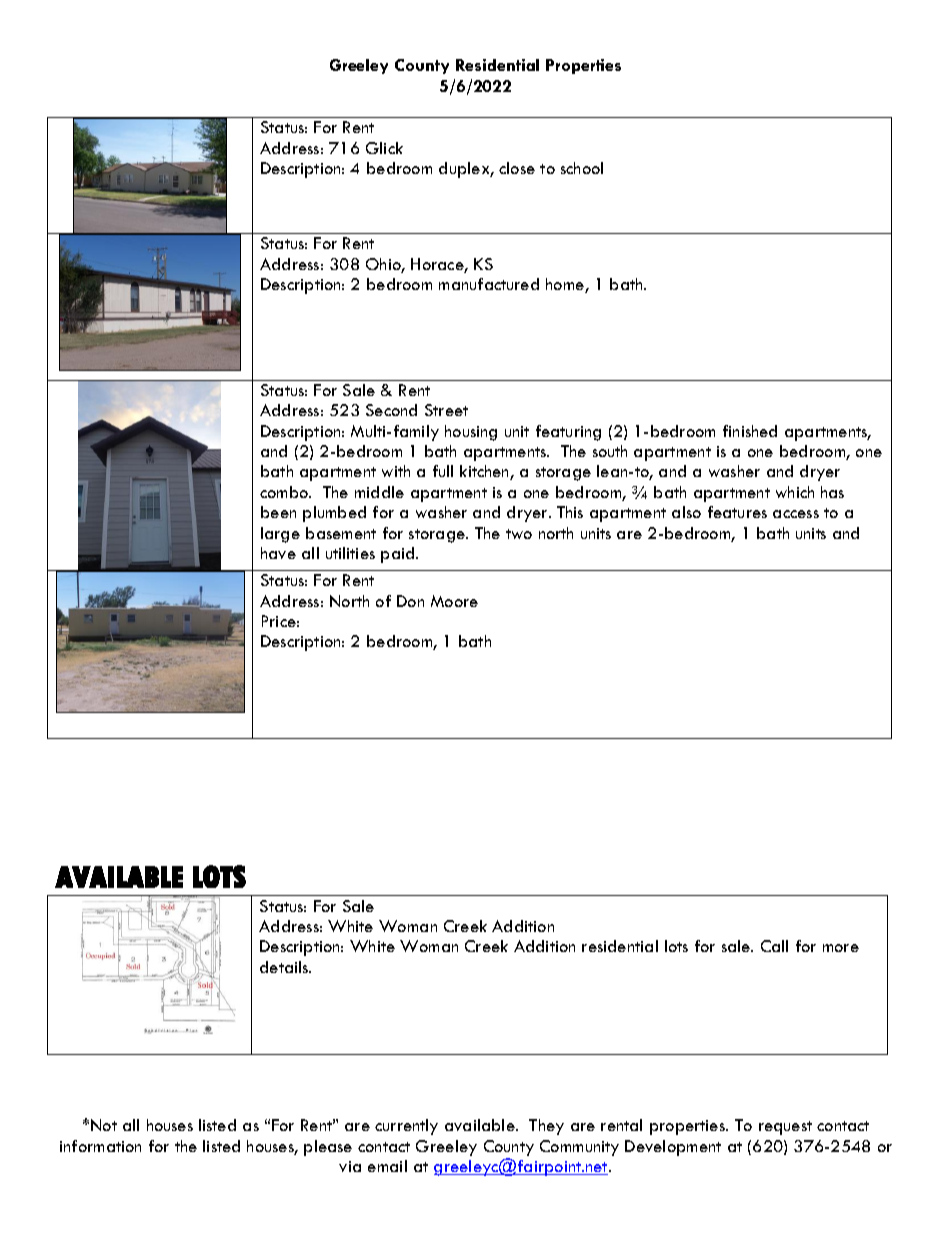 This screenshot has height=1233, width=952. I want to click on Call, so click(774, 946).
